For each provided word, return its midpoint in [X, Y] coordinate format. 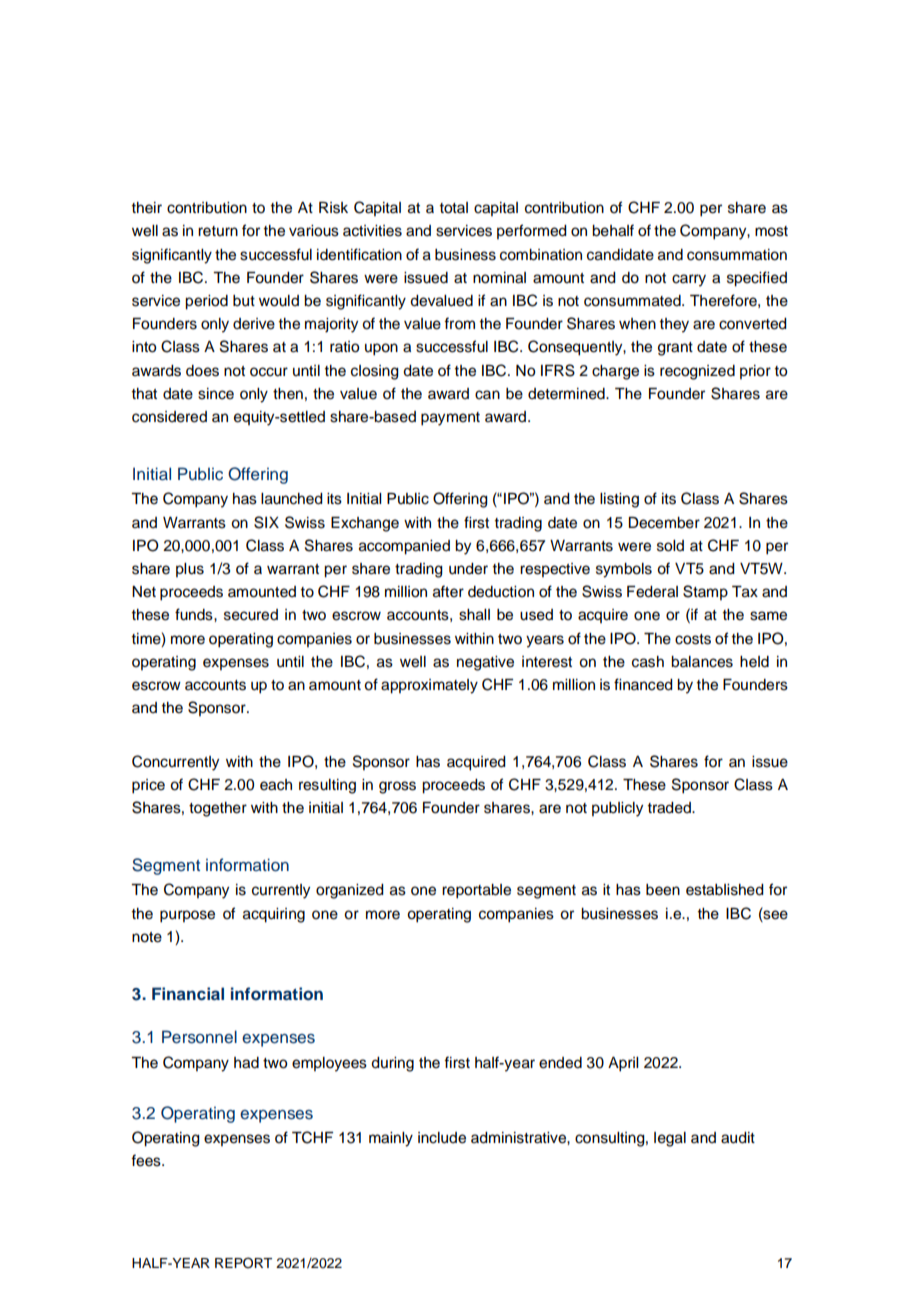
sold [670, 546]
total [453, 208]
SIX [266, 522]
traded [670, 808]
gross [397, 787]
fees [147, 1160]
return [218, 231]
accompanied [404, 547]
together [218, 809]
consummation [737, 255]
